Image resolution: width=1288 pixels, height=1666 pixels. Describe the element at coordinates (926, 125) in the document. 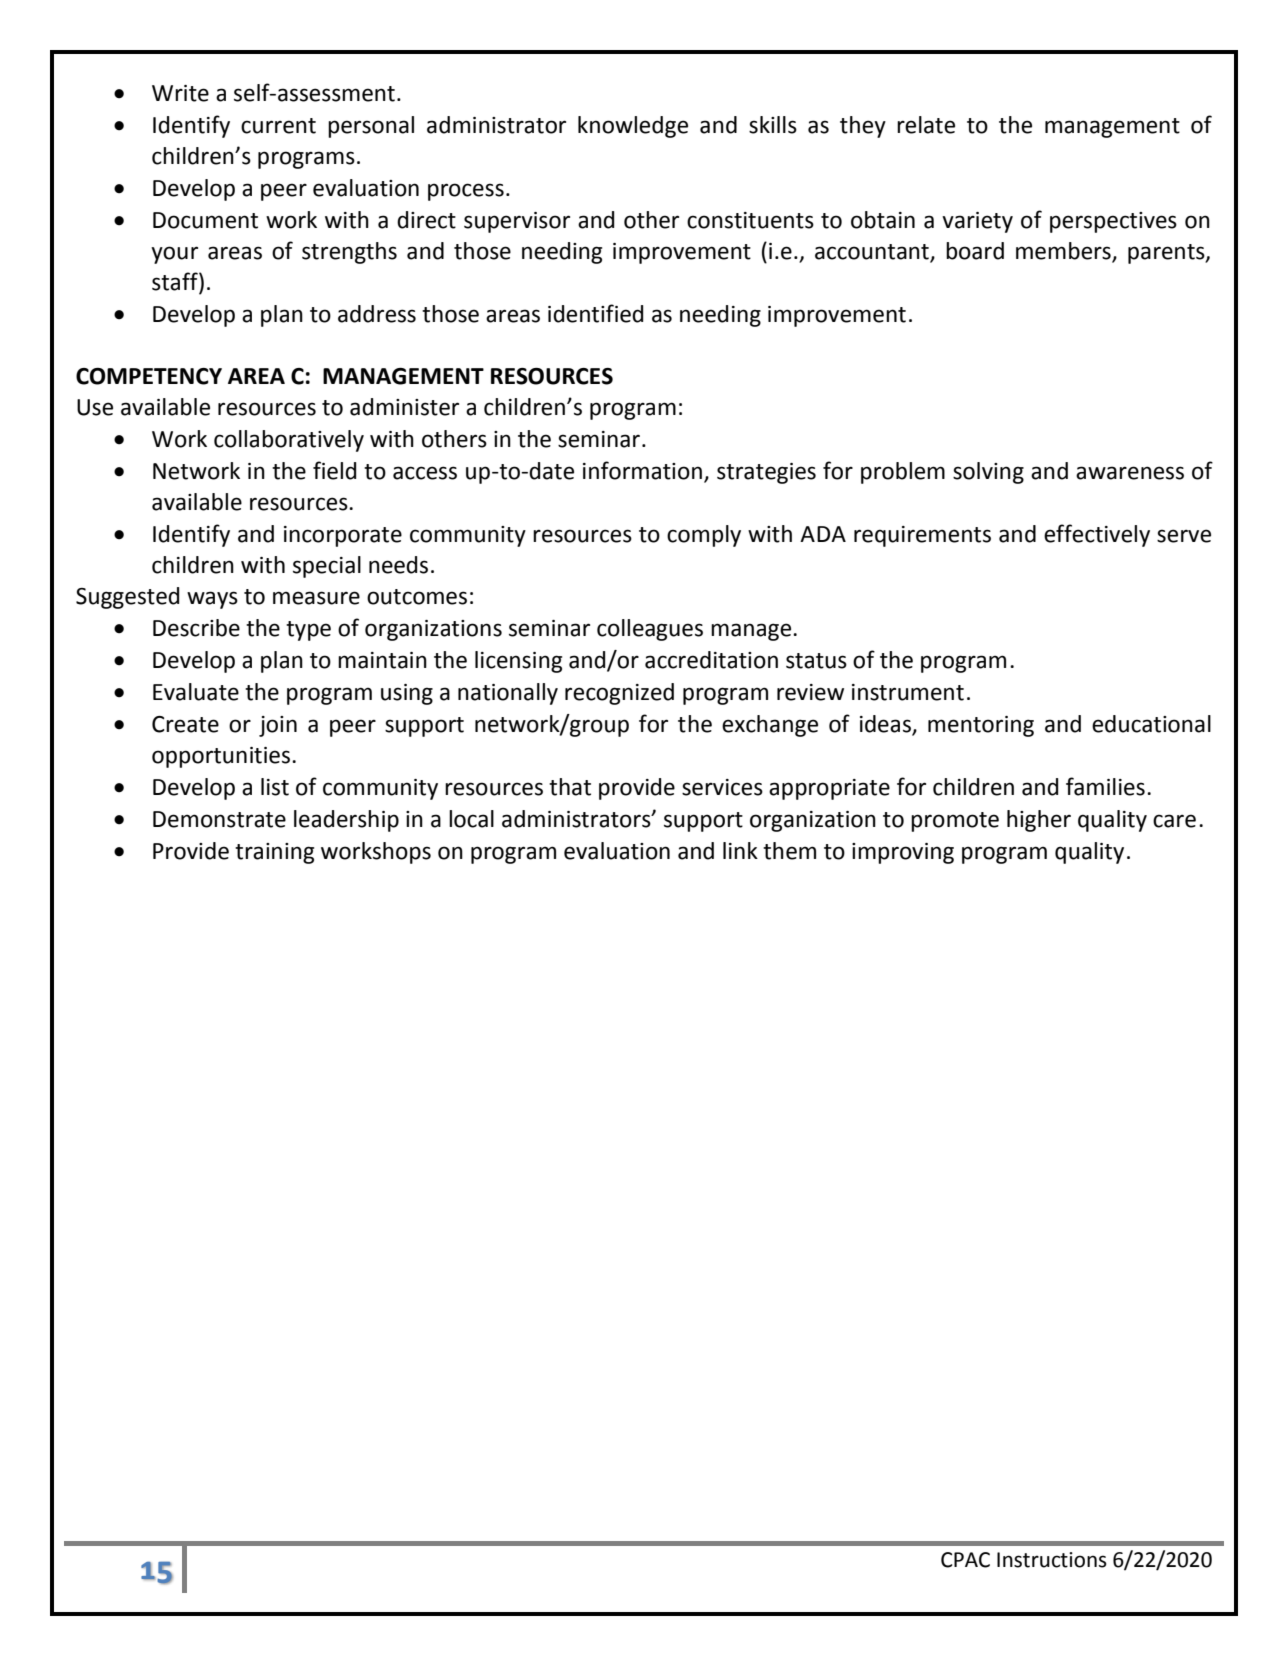

I see `relate` at that location.
